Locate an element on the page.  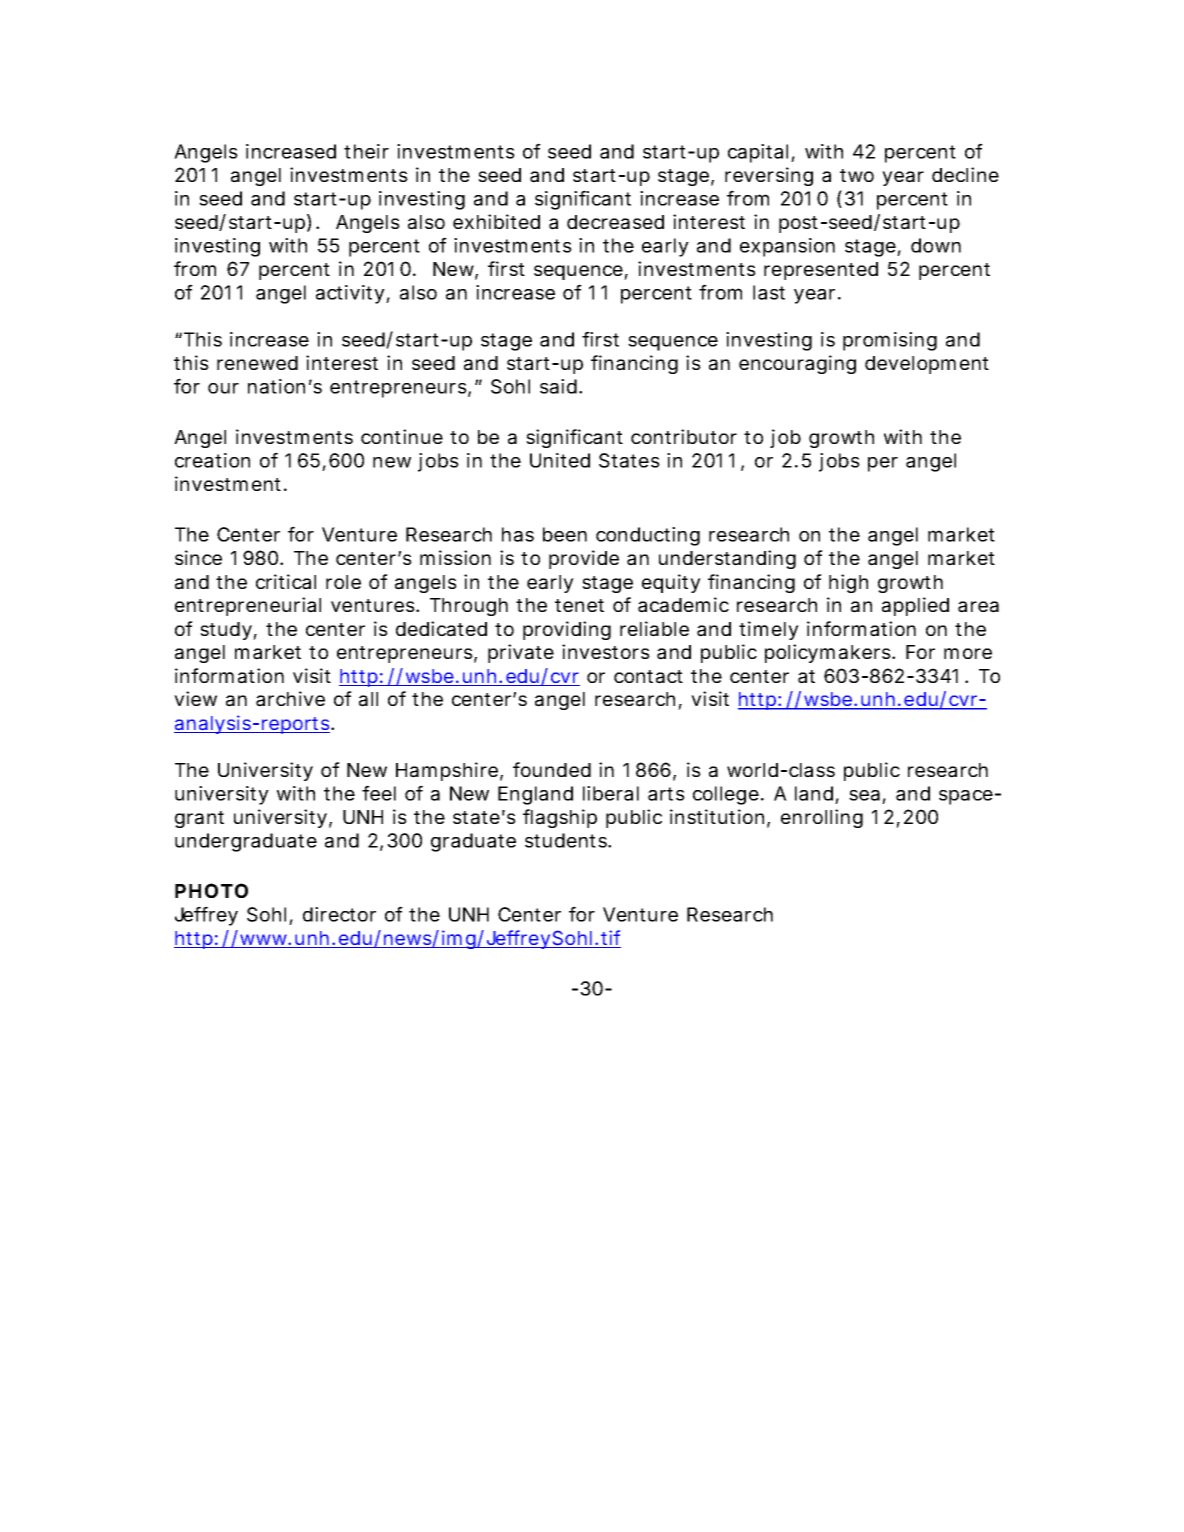
enrolling is located at coordinates (822, 818).
